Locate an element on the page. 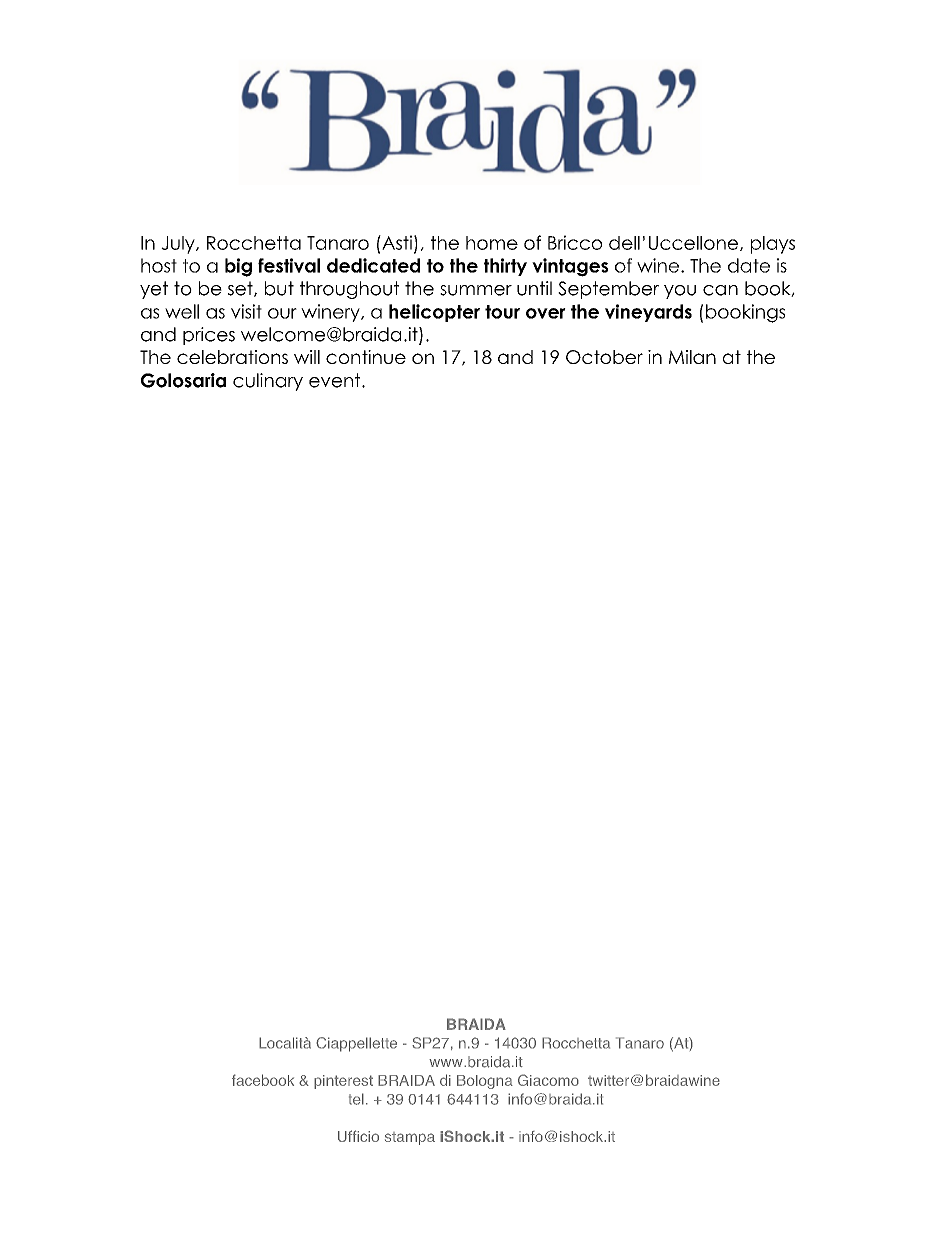 This page has height=1233, width=952. can is located at coordinates (720, 290).
